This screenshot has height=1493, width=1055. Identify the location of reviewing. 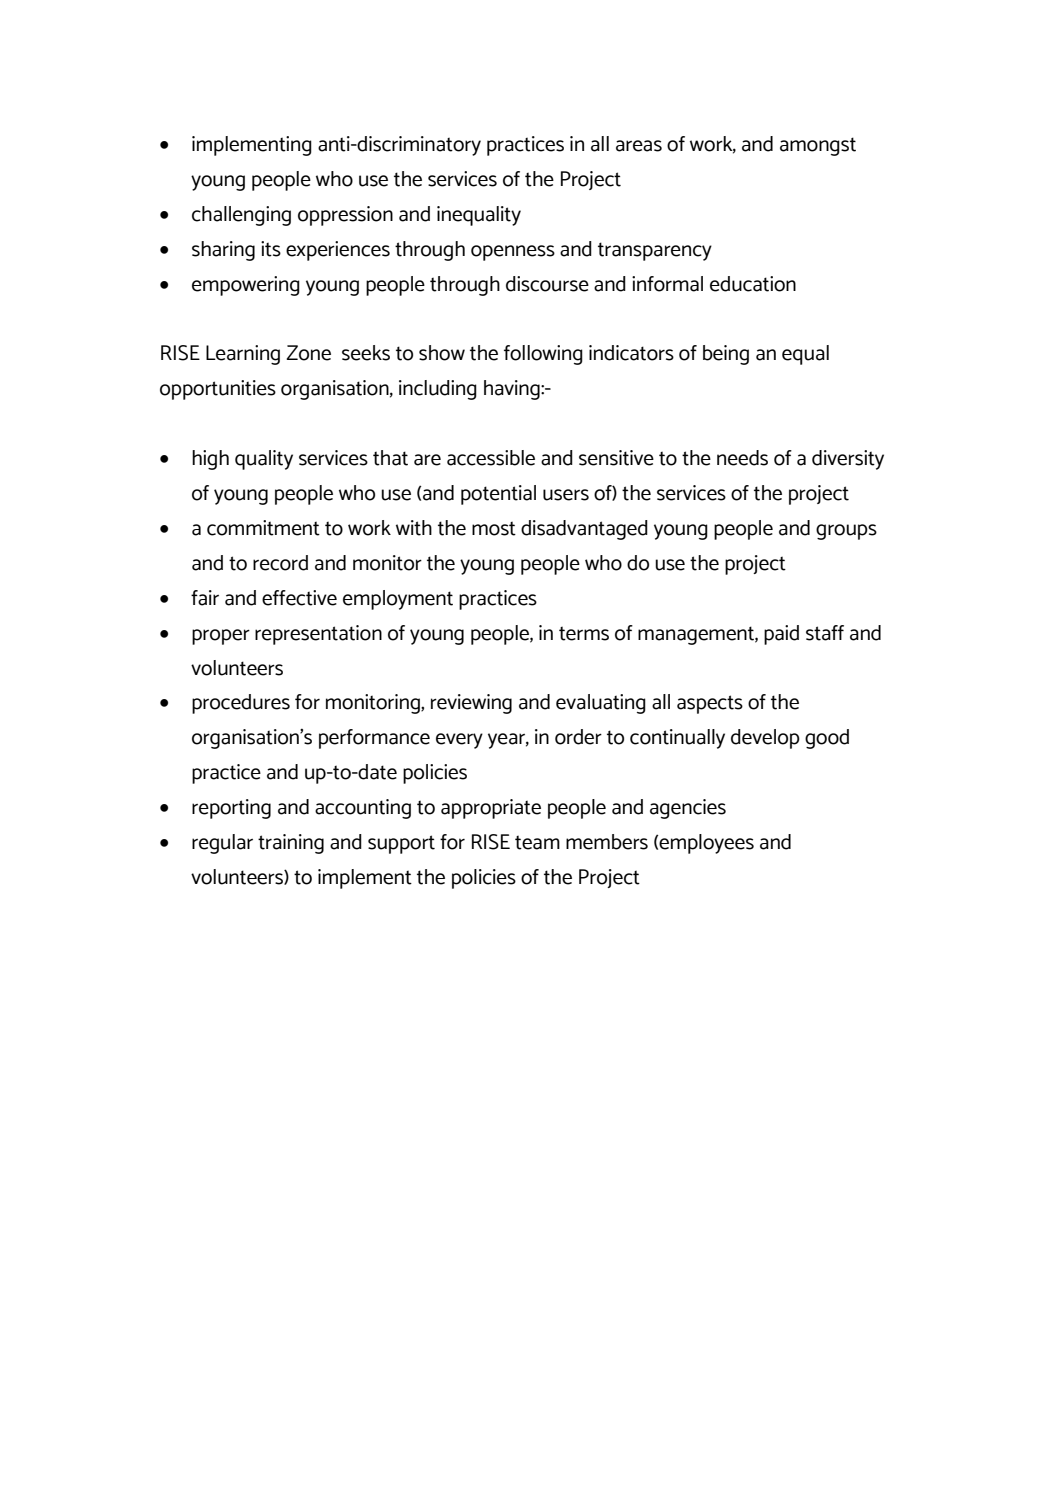
(471, 704).
